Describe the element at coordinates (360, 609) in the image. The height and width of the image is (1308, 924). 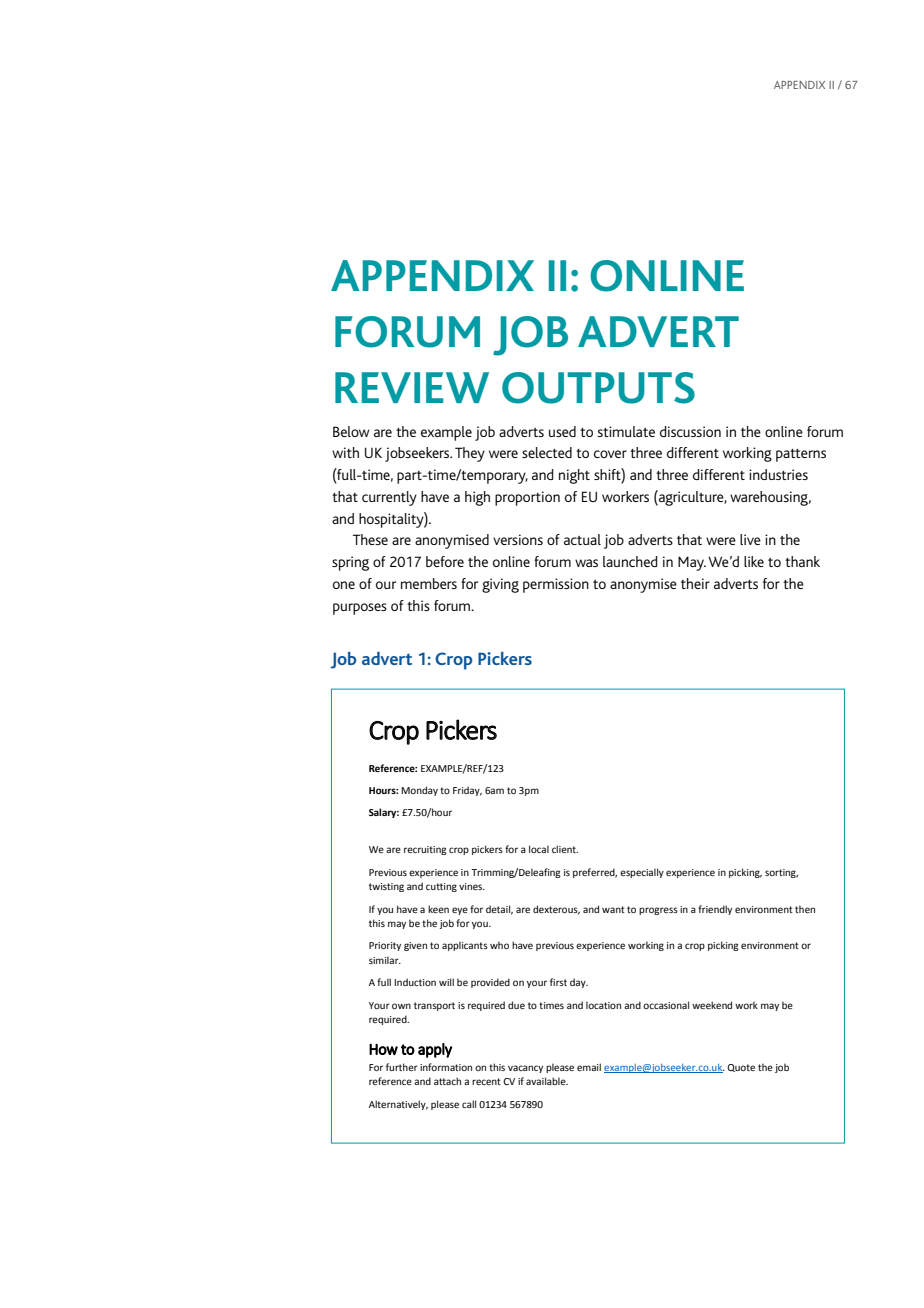
I see `purposes` at that location.
